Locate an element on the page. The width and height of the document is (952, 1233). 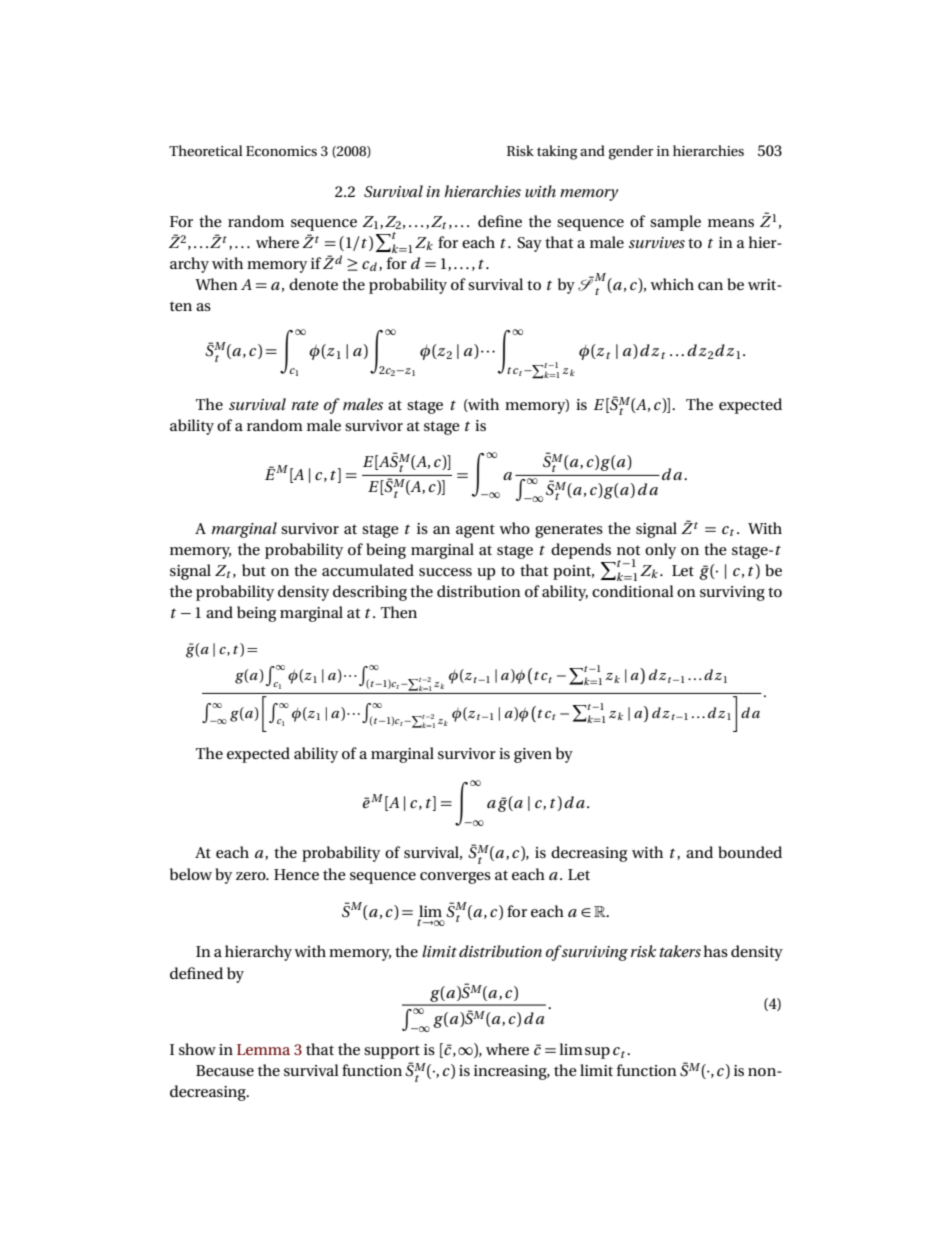
success is located at coordinates (445, 572).
